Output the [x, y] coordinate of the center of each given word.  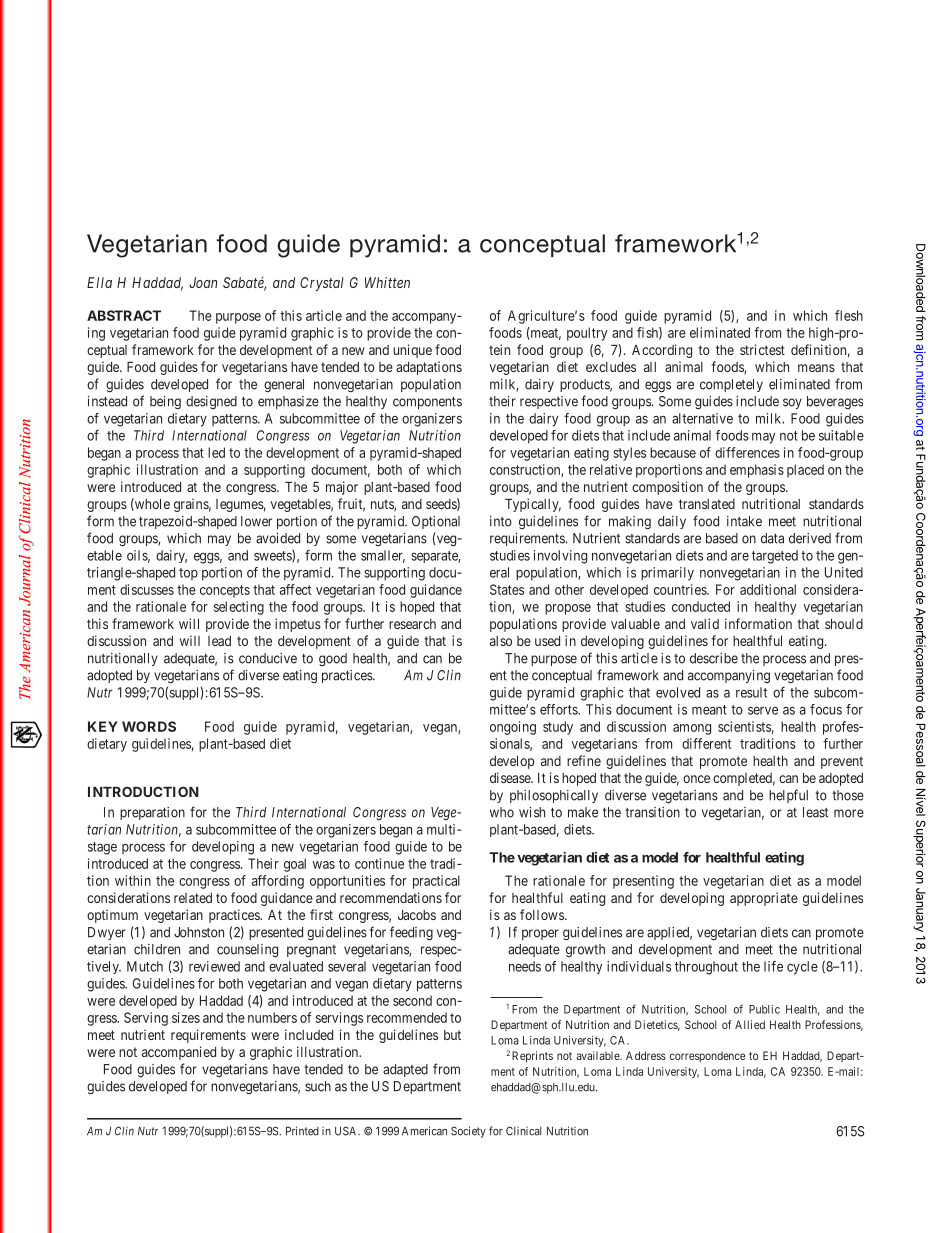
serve [763, 711]
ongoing [513, 728]
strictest [762, 349]
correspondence [708, 1057]
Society [468, 1132]
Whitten [387, 282]
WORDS [149, 726]
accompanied [179, 1053]
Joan [203, 282]
